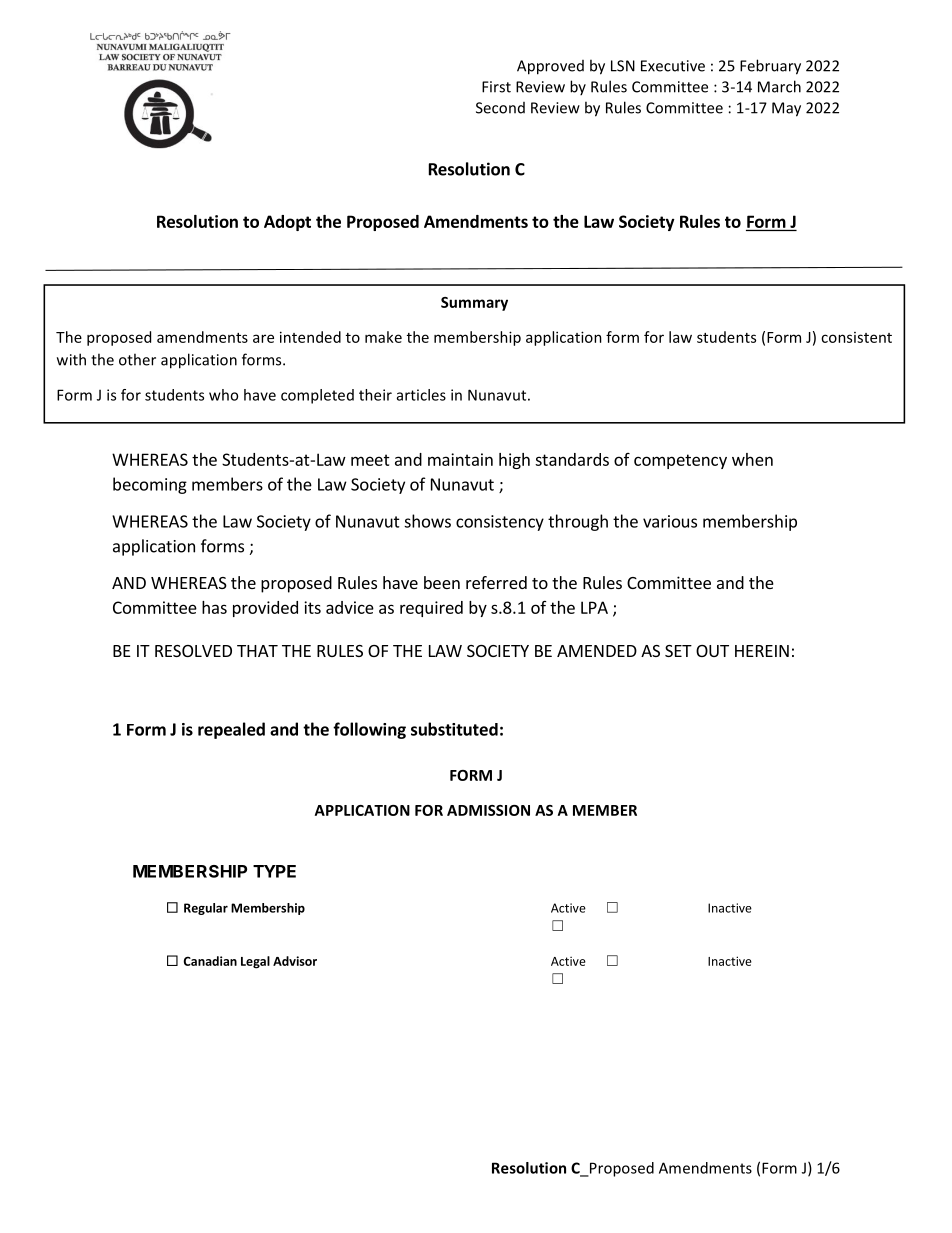 Image resolution: width=952 pixels, height=1233 pixels. I want to click on First, so click(496, 87).
